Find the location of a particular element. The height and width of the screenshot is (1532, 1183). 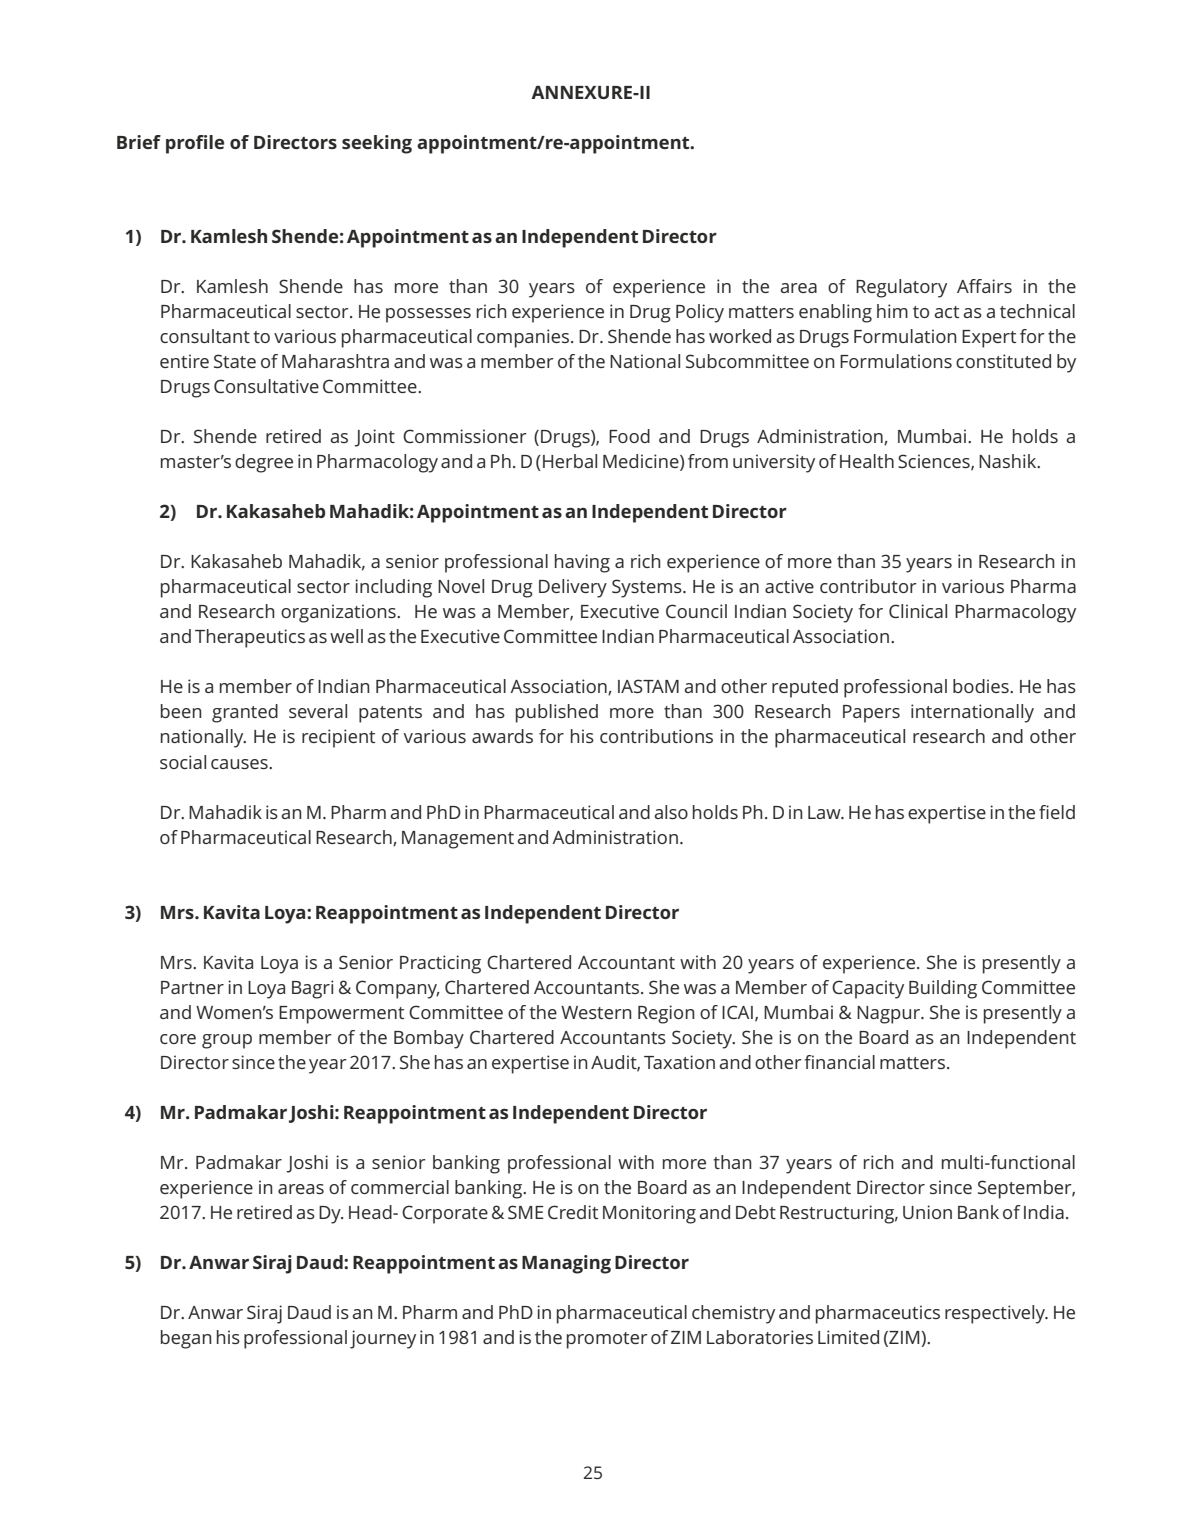

having is located at coordinates (582, 563).
